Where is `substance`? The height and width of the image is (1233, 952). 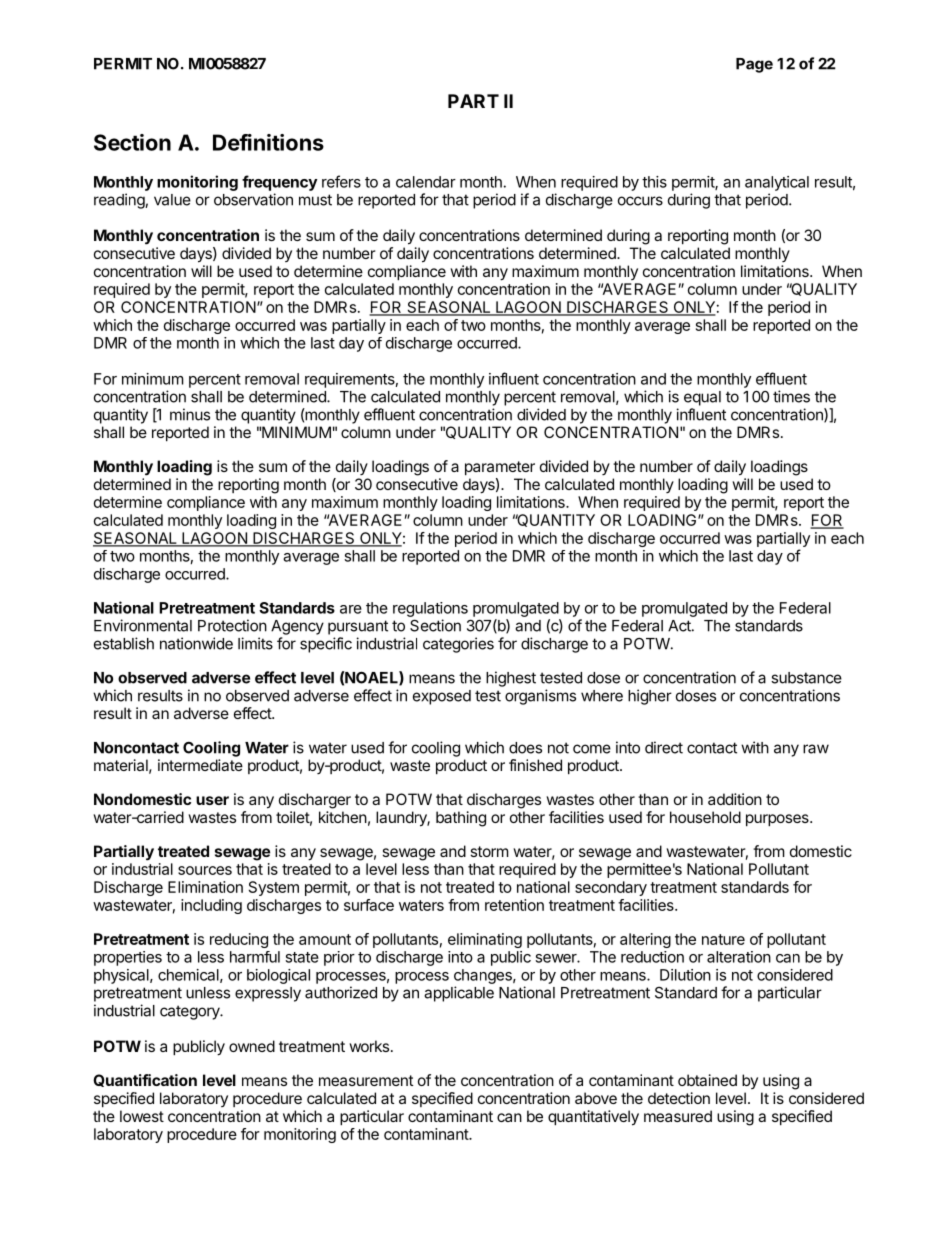
substance is located at coordinates (806, 678).
